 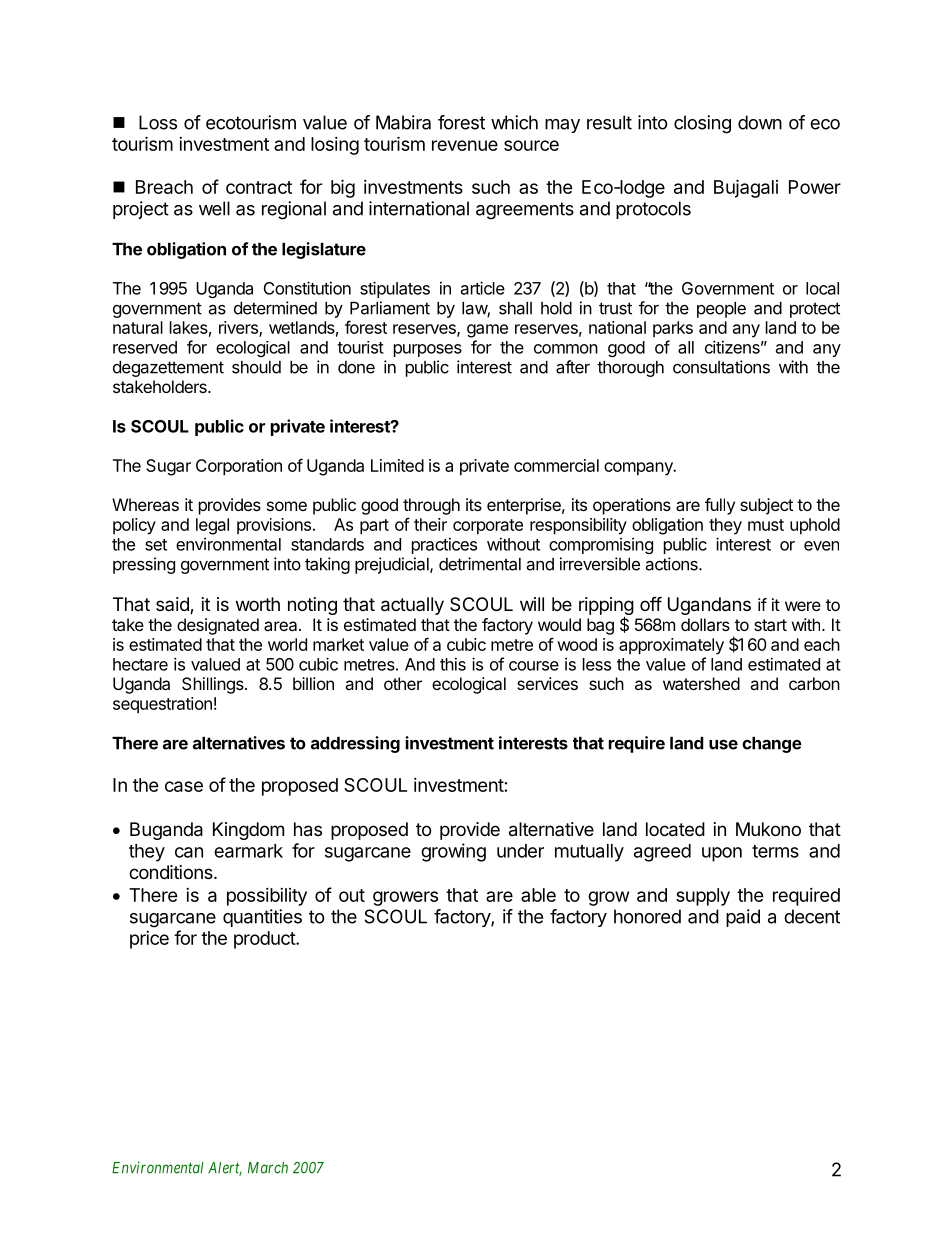 What do you see at coordinates (267, 897) in the screenshot?
I see `possibility` at bounding box center [267, 897].
